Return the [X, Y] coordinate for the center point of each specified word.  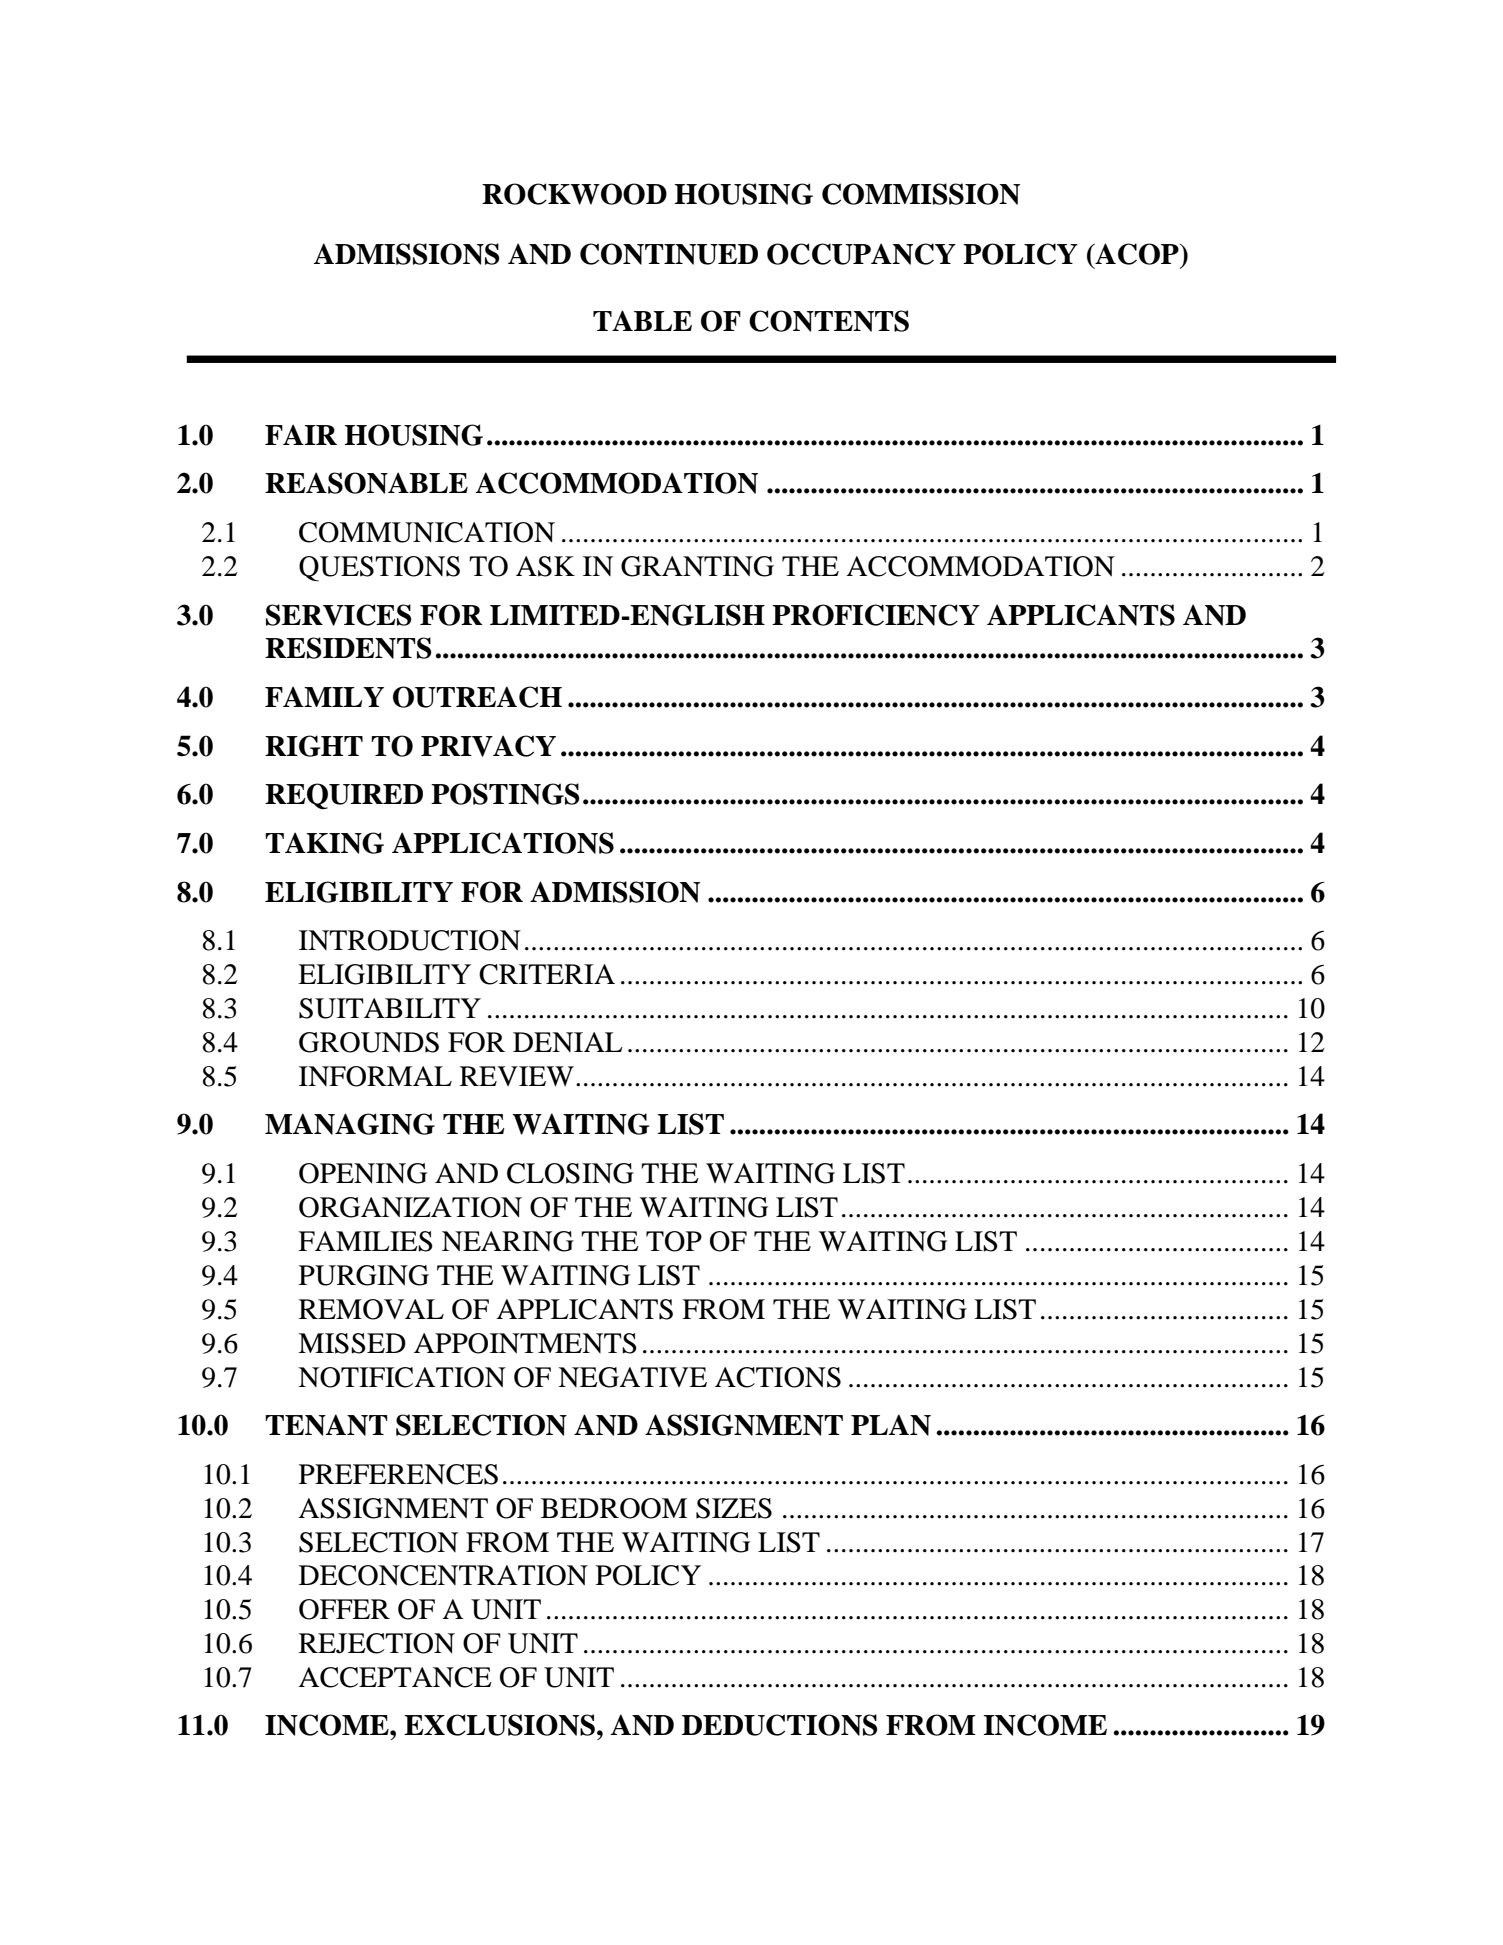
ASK [545, 566]
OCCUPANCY [861, 254]
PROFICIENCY [876, 615]
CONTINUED [669, 254]
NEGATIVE [632, 1377]
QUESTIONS [379, 569]
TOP [674, 1241]
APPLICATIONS [503, 843]
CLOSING [570, 1173]
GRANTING [697, 566]
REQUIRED [344, 796]
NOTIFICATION [402, 1377]
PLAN [891, 1425]
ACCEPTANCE [395, 1677]
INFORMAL [375, 1076]
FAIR [301, 434]
